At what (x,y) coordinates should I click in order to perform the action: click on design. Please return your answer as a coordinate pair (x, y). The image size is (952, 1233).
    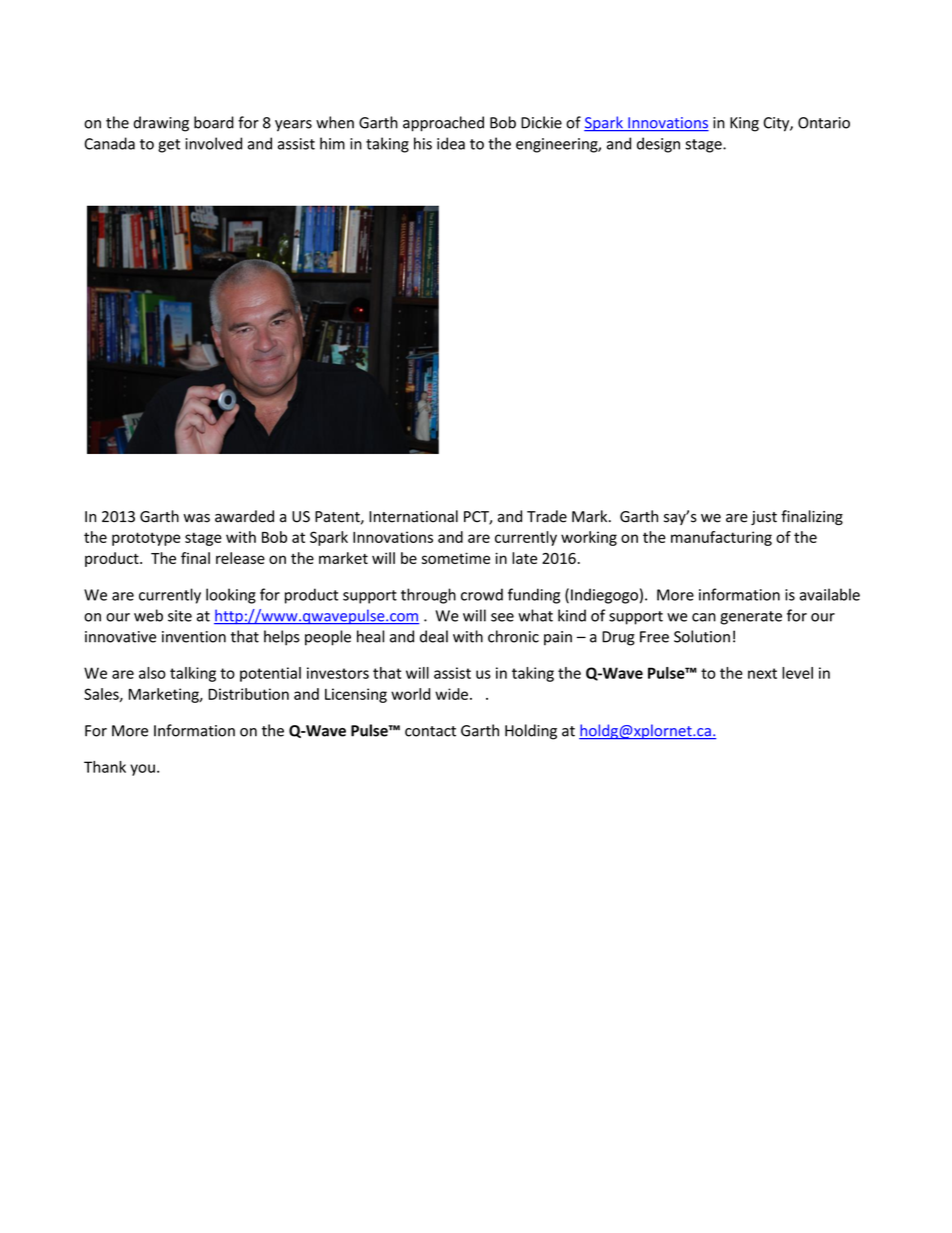
    Looking at the image, I should click on (658, 145).
